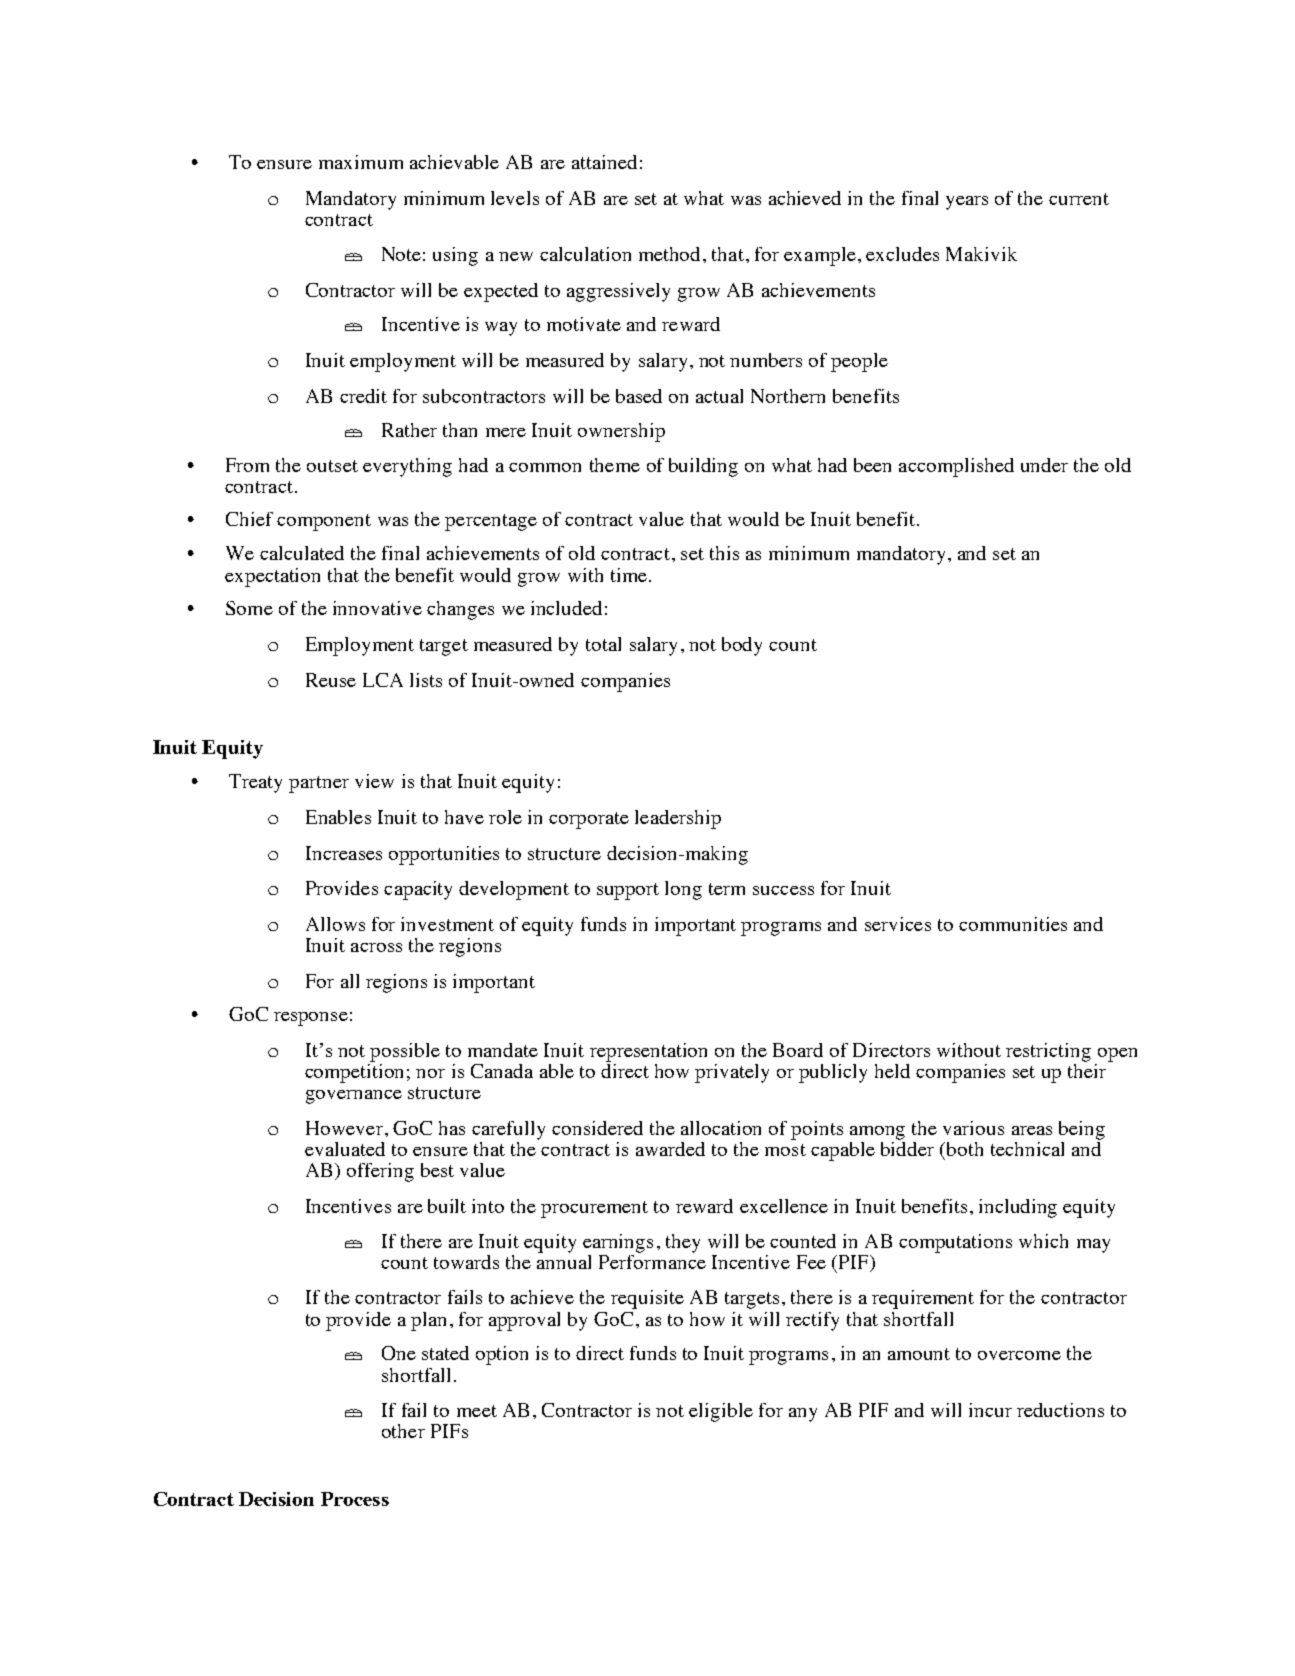 This screenshot has height=1676, width=1295. What do you see at coordinates (678, 819) in the screenshot?
I see `leadership` at bounding box center [678, 819].
